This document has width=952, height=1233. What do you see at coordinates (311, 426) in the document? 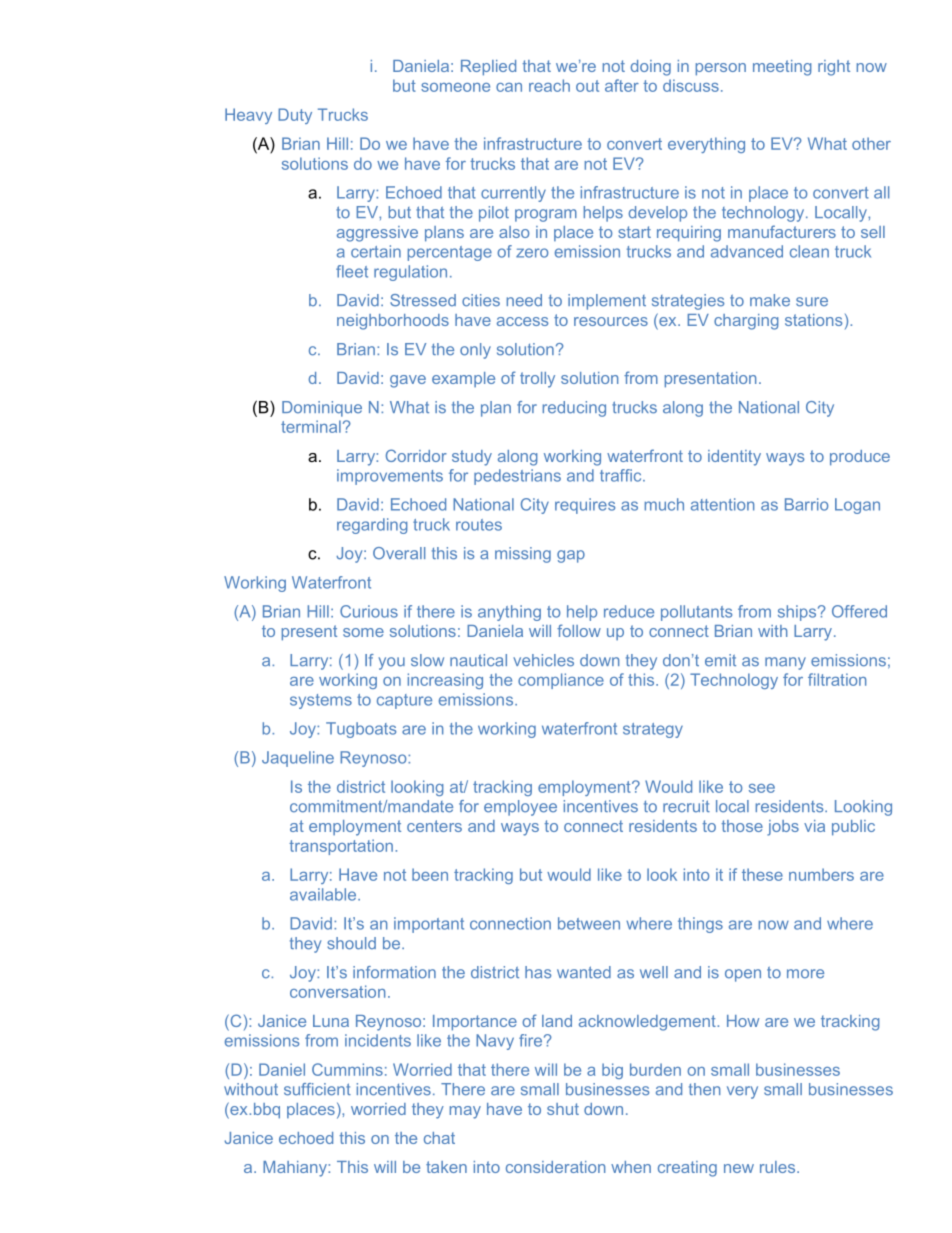
I see `terminal` at bounding box center [311, 426].
